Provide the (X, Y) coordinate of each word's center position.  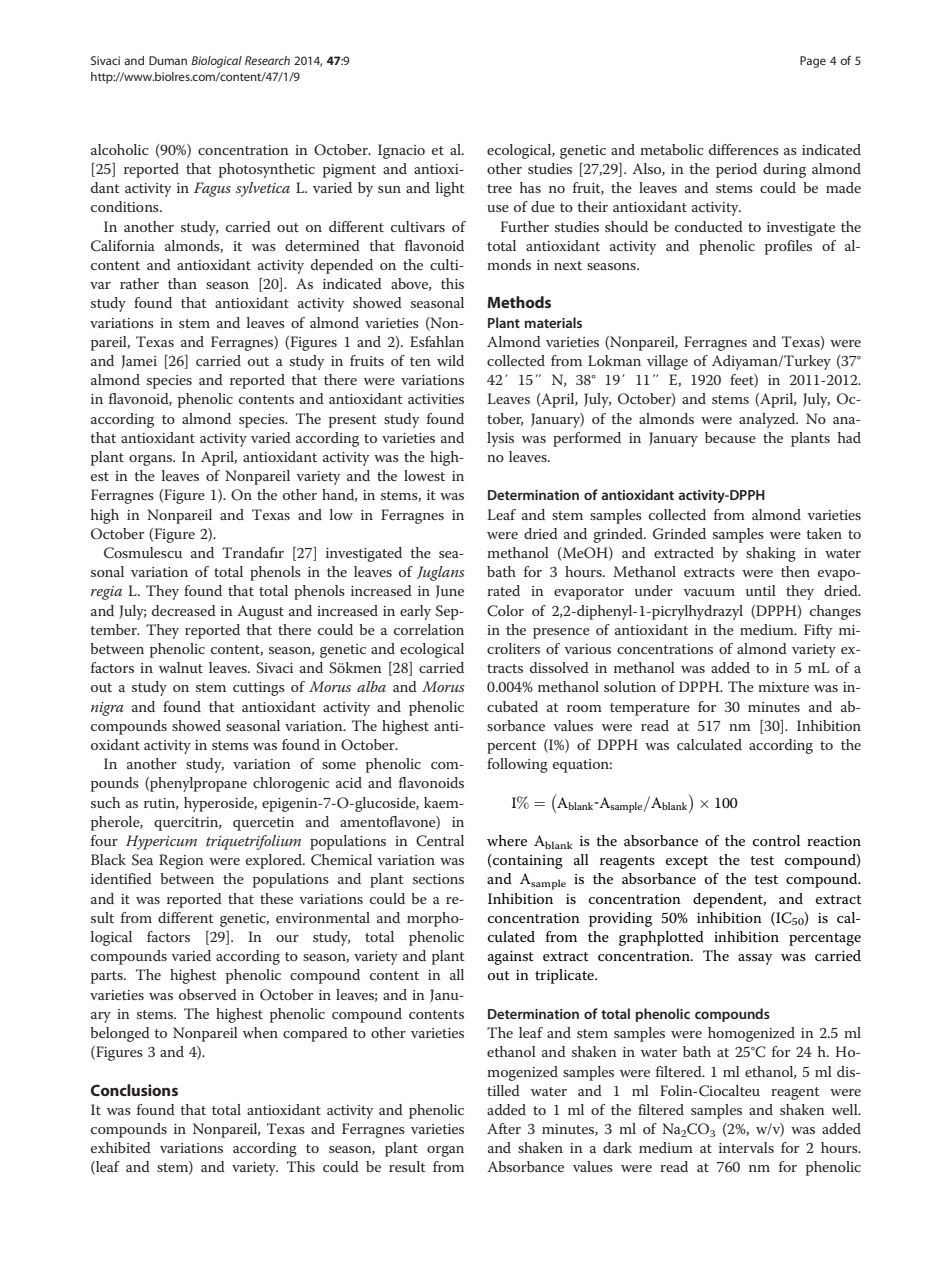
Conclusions (134, 1090)
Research (267, 60)
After (504, 1128)
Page (813, 62)
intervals (746, 1147)
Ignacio (401, 151)
